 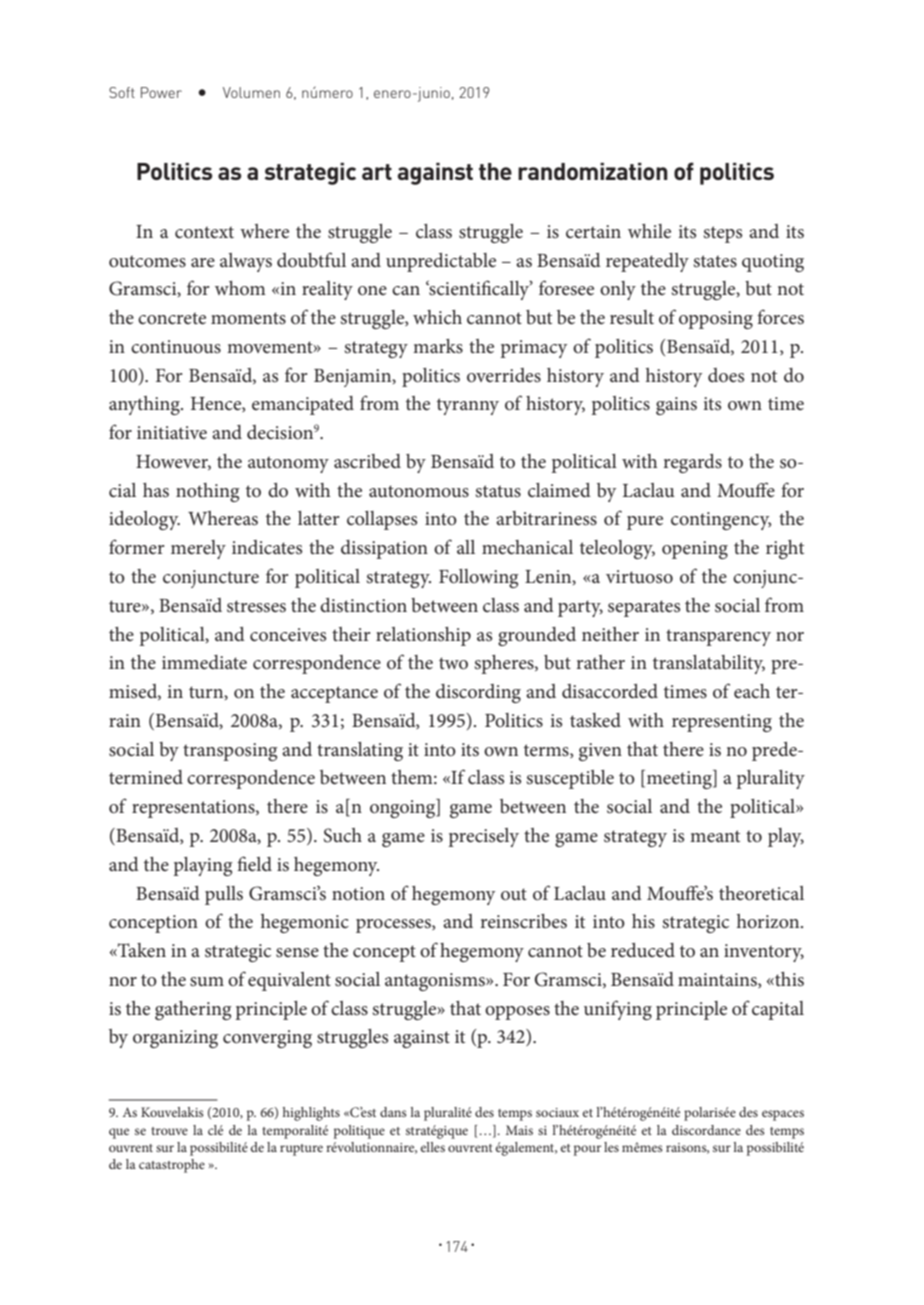 I want to click on tyranny, so click(x=468, y=406).
